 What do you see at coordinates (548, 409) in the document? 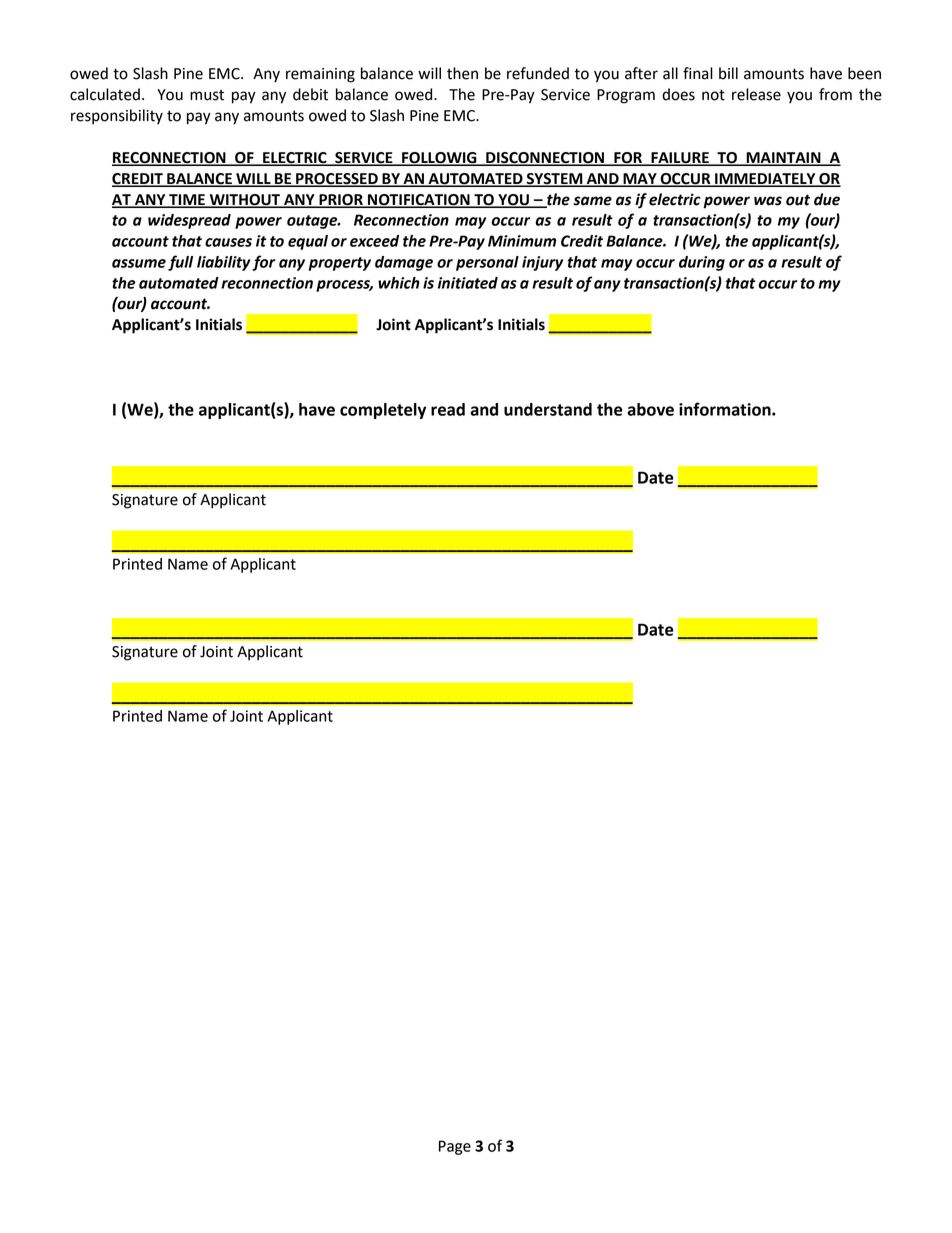
I see `understand` at bounding box center [548, 409].
